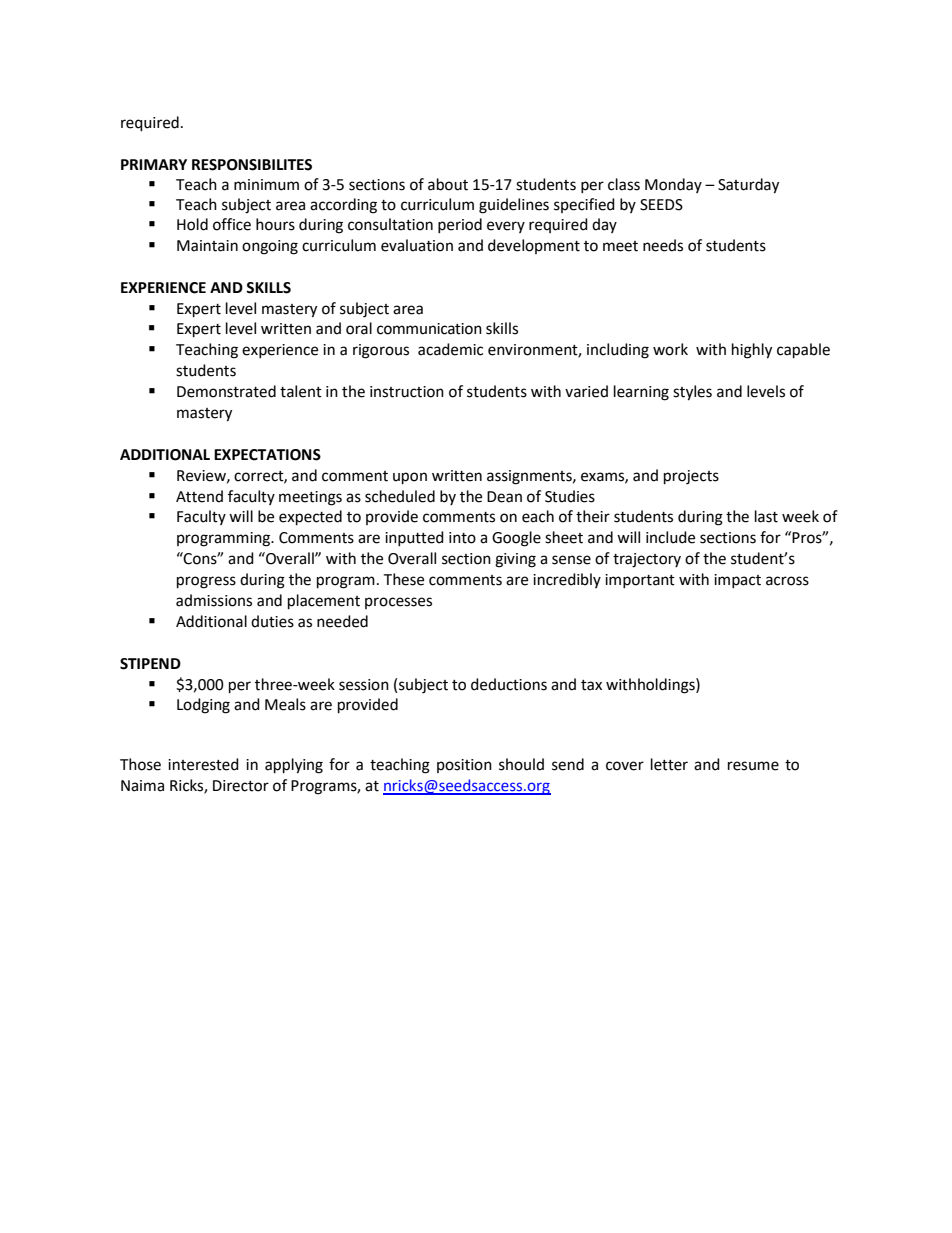 Image resolution: width=952 pixels, height=1233 pixels. Describe the element at coordinates (748, 186) in the screenshot. I see `Saturday` at that location.
